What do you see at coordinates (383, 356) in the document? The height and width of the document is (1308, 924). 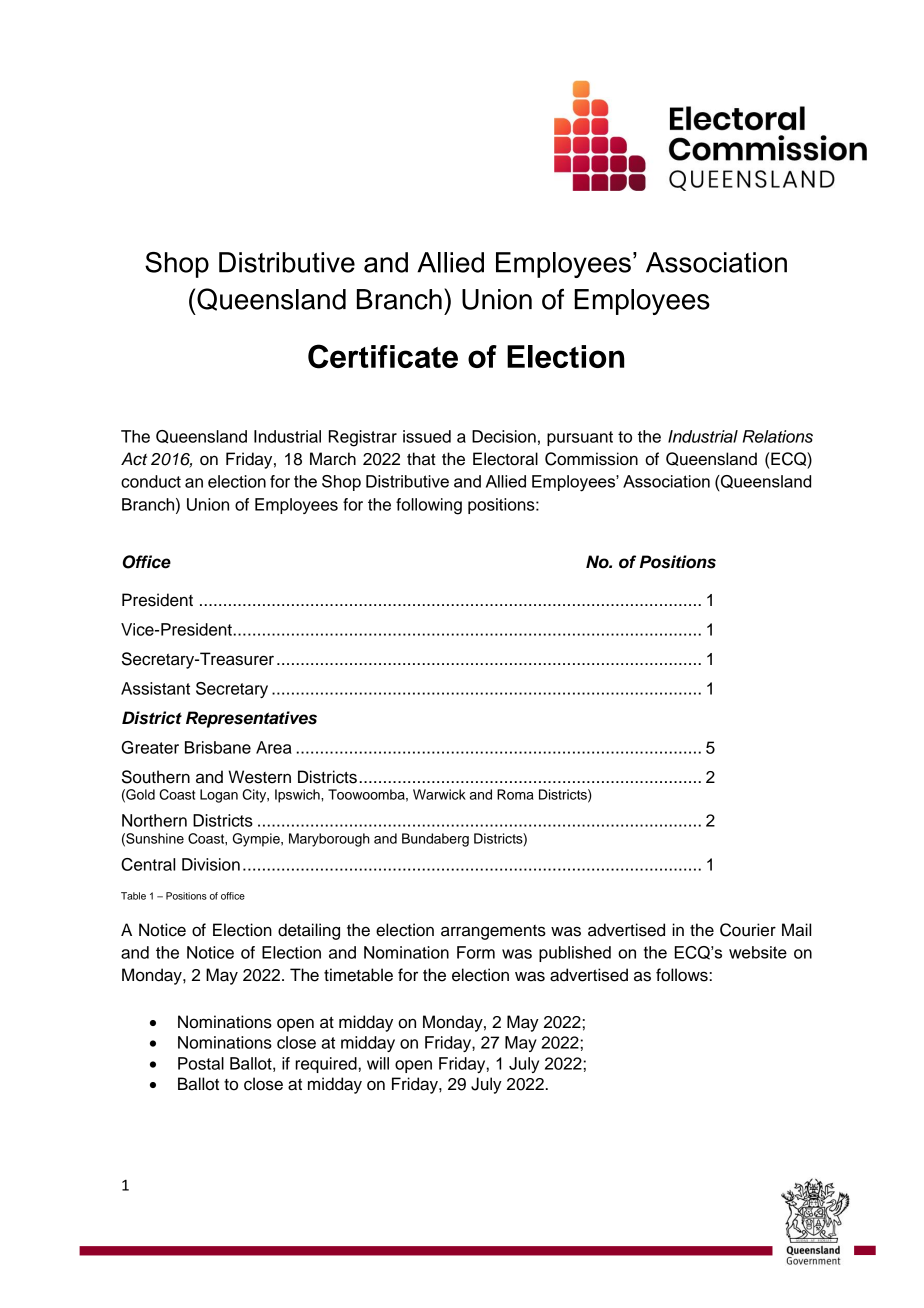 I see `Certificate` at bounding box center [383, 356].
